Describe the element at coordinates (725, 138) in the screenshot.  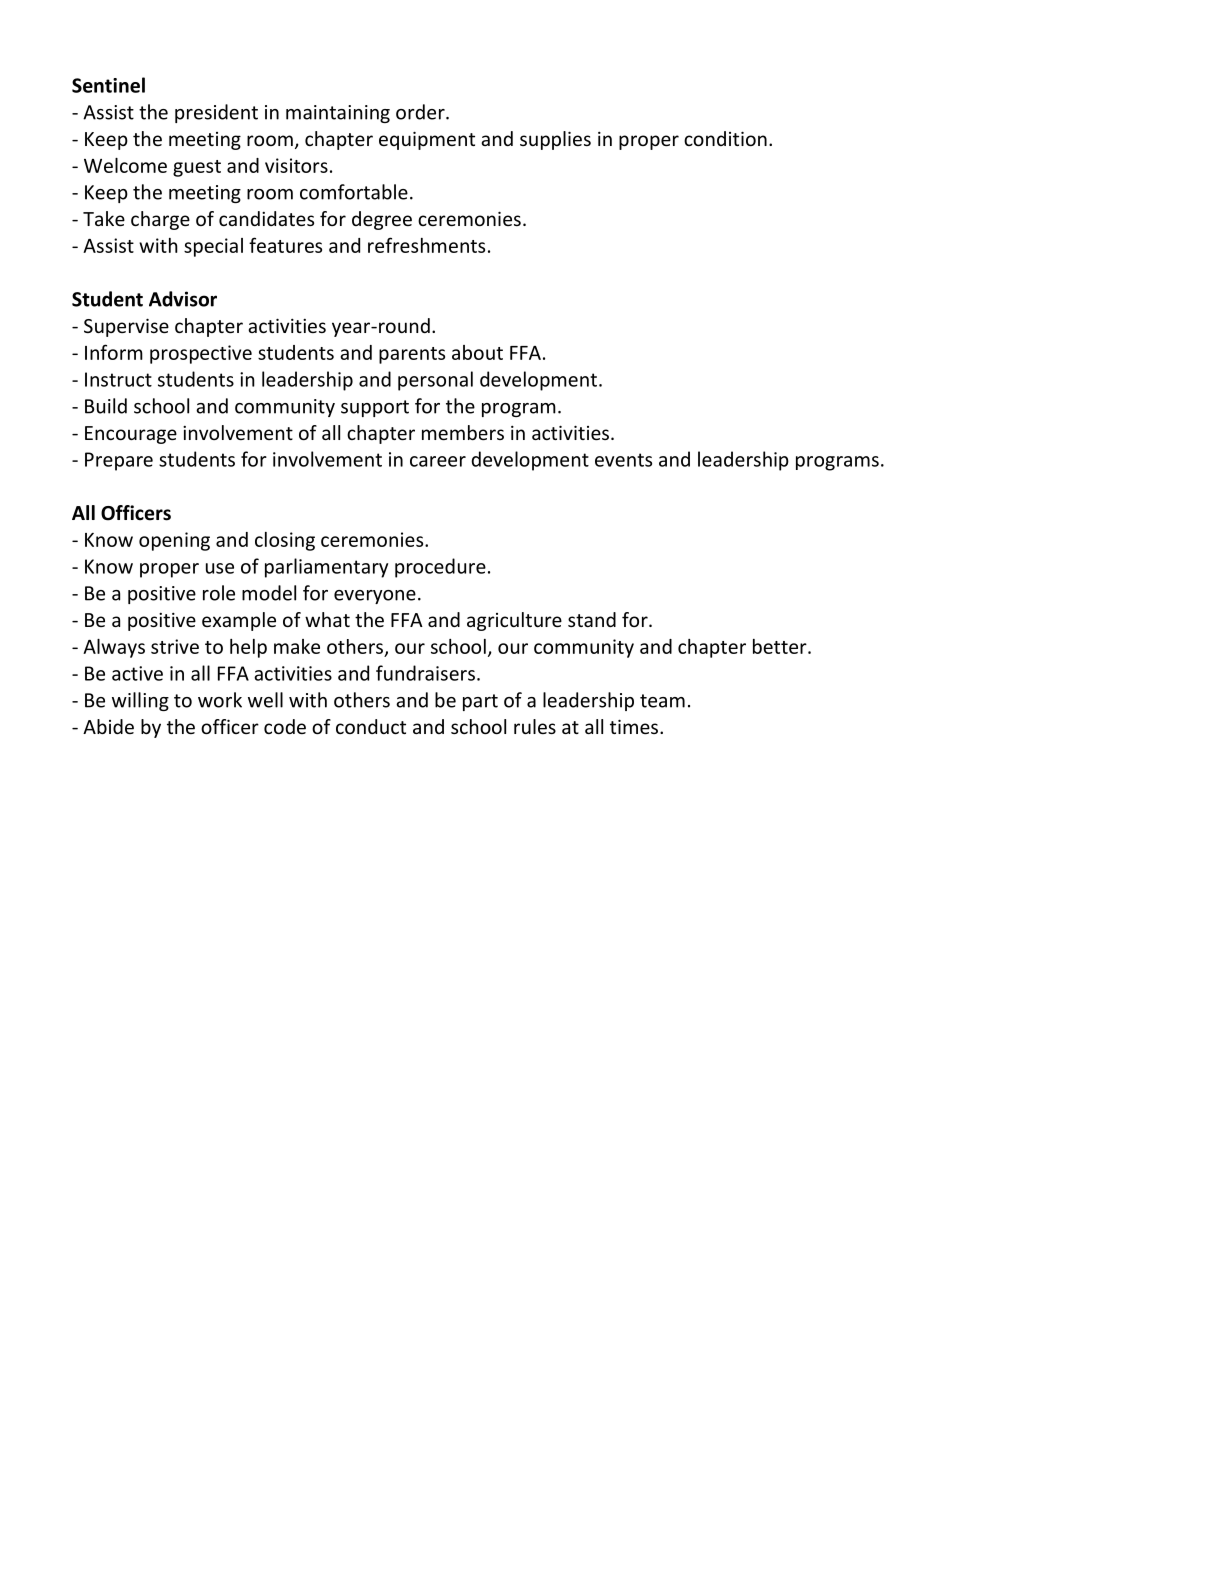
I see `condition` at that location.
